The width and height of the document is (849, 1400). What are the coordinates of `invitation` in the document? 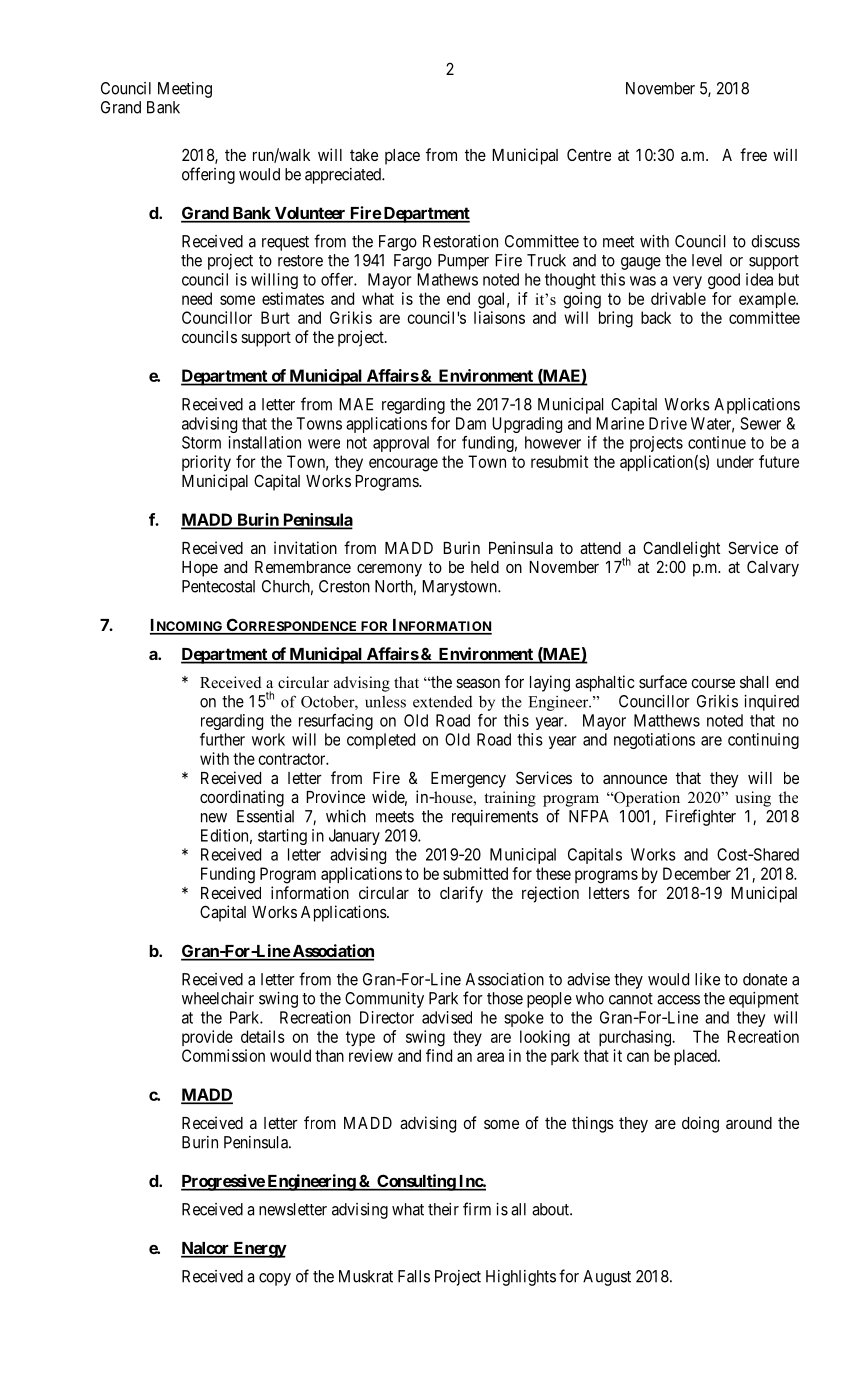 It's located at (305, 547).
